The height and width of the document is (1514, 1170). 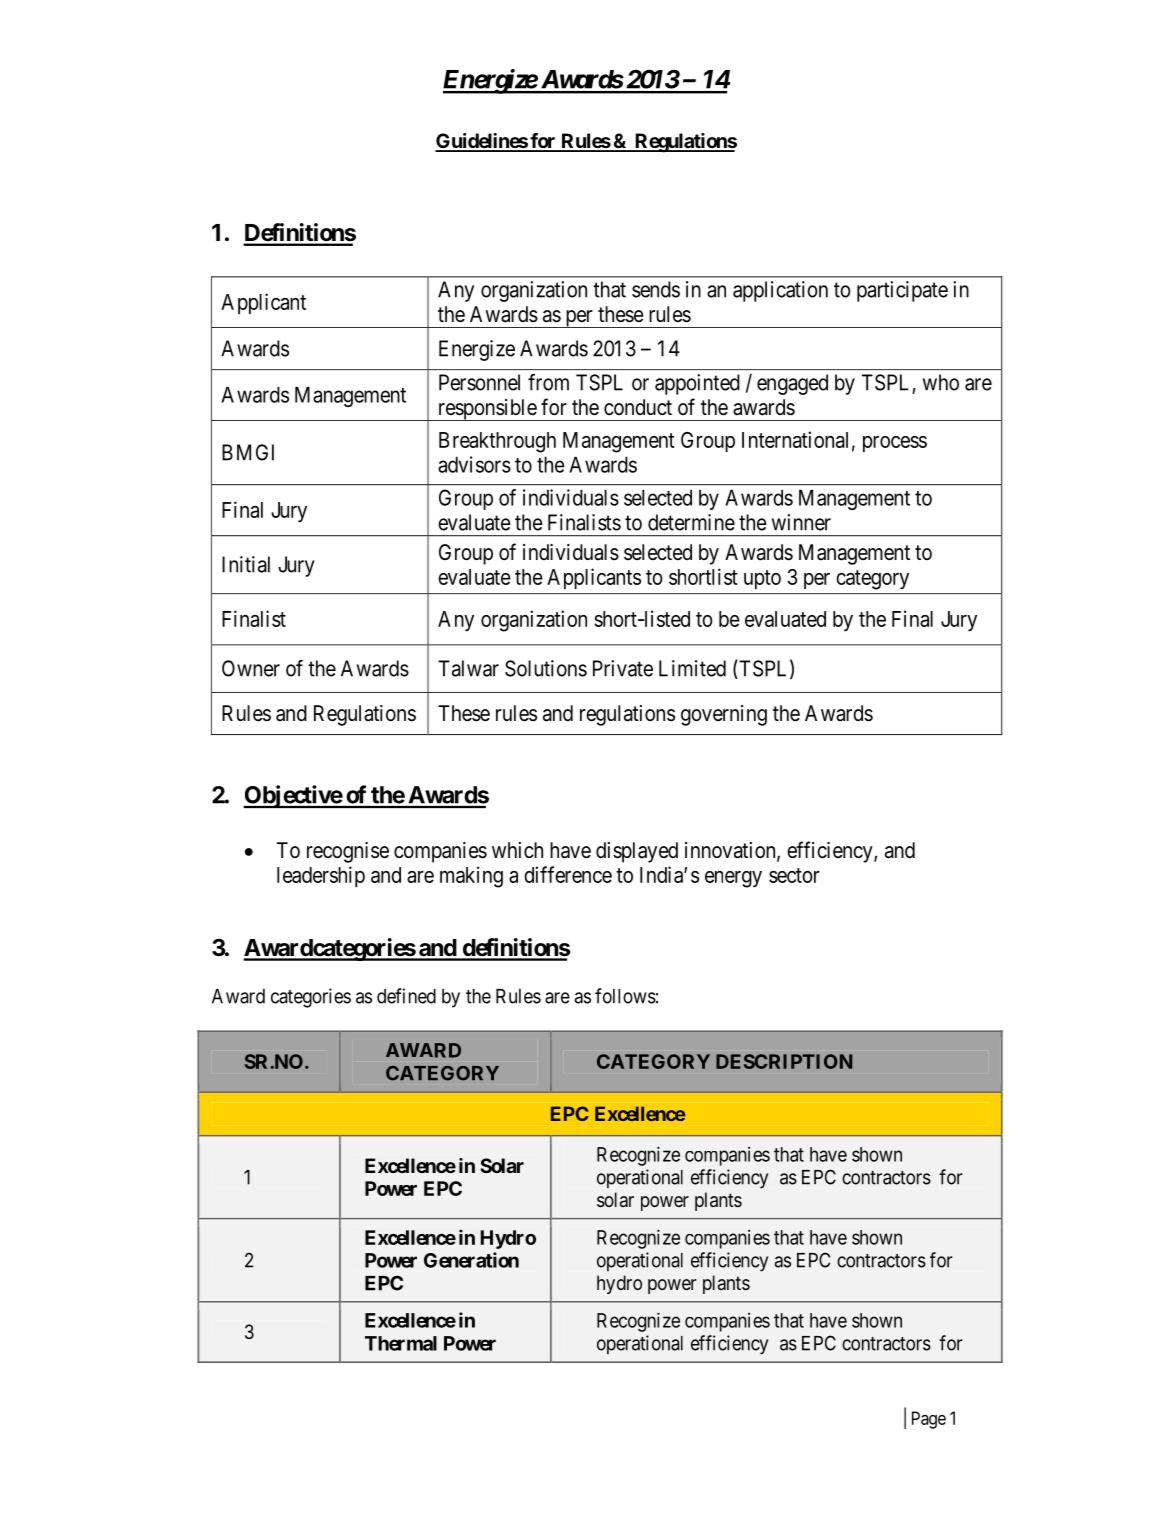 What do you see at coordinates (801, 522) in the document?
I see `winner` at bounding box center [801, 522].
